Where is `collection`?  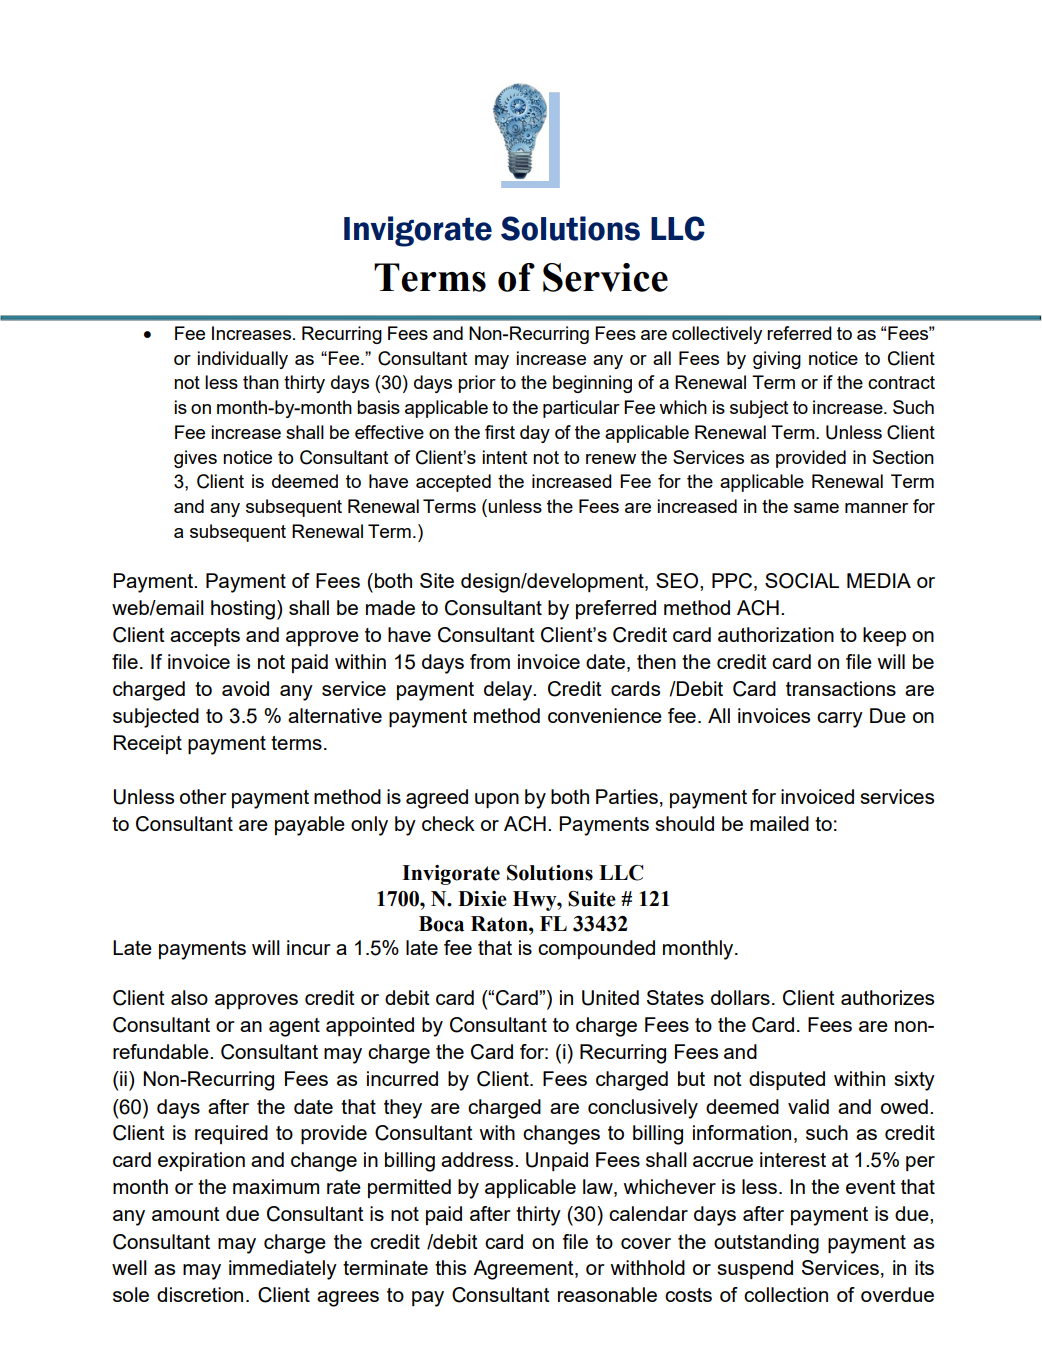
collection is located at coordinates (786, 1294).
